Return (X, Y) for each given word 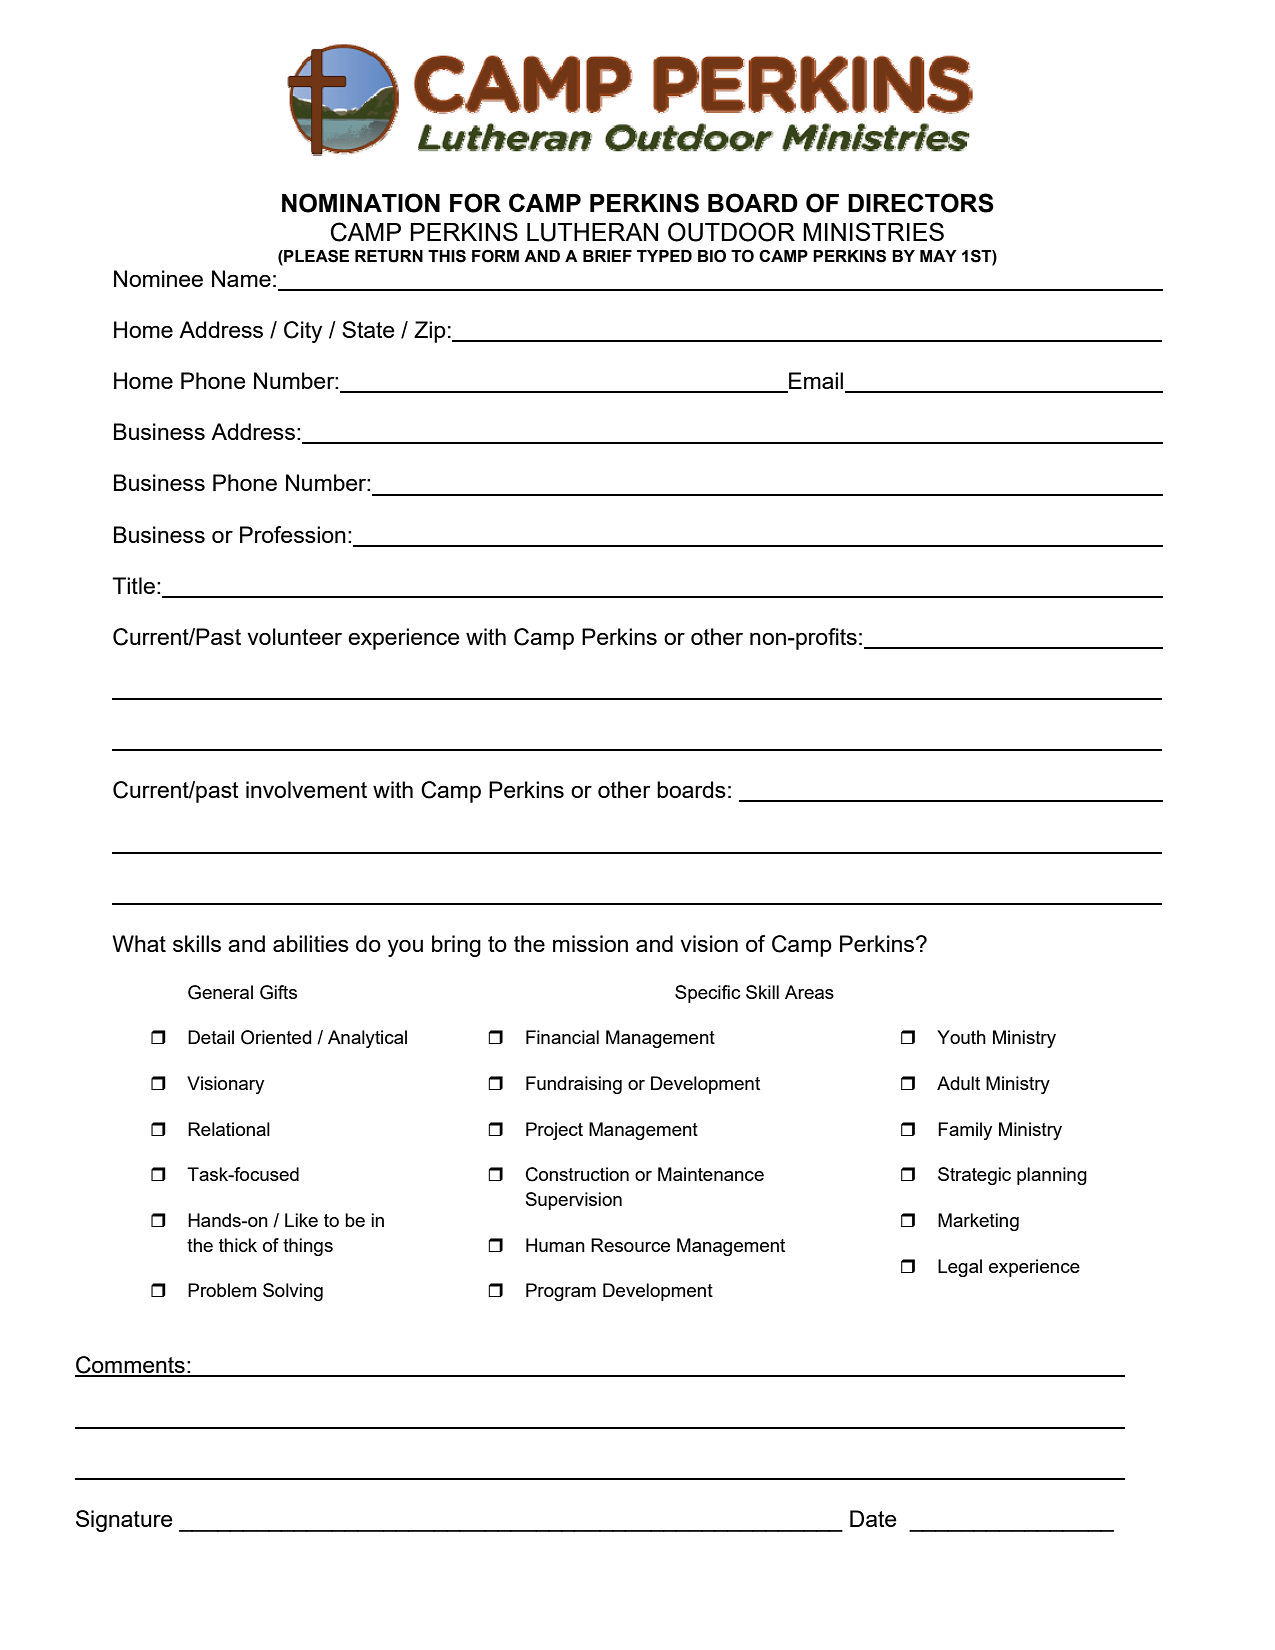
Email (816, 382)
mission (590, 943)
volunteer (294, 636)
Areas (809, 992)
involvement (306, 789)
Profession (293, 534)
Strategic (974, 1176)
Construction (577, 1174)
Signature (124, 1521)
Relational (229, 1129)
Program (561, 1292)
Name (241, 278)
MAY (938, 256)
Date (873, 1518)
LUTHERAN (592, 232)
